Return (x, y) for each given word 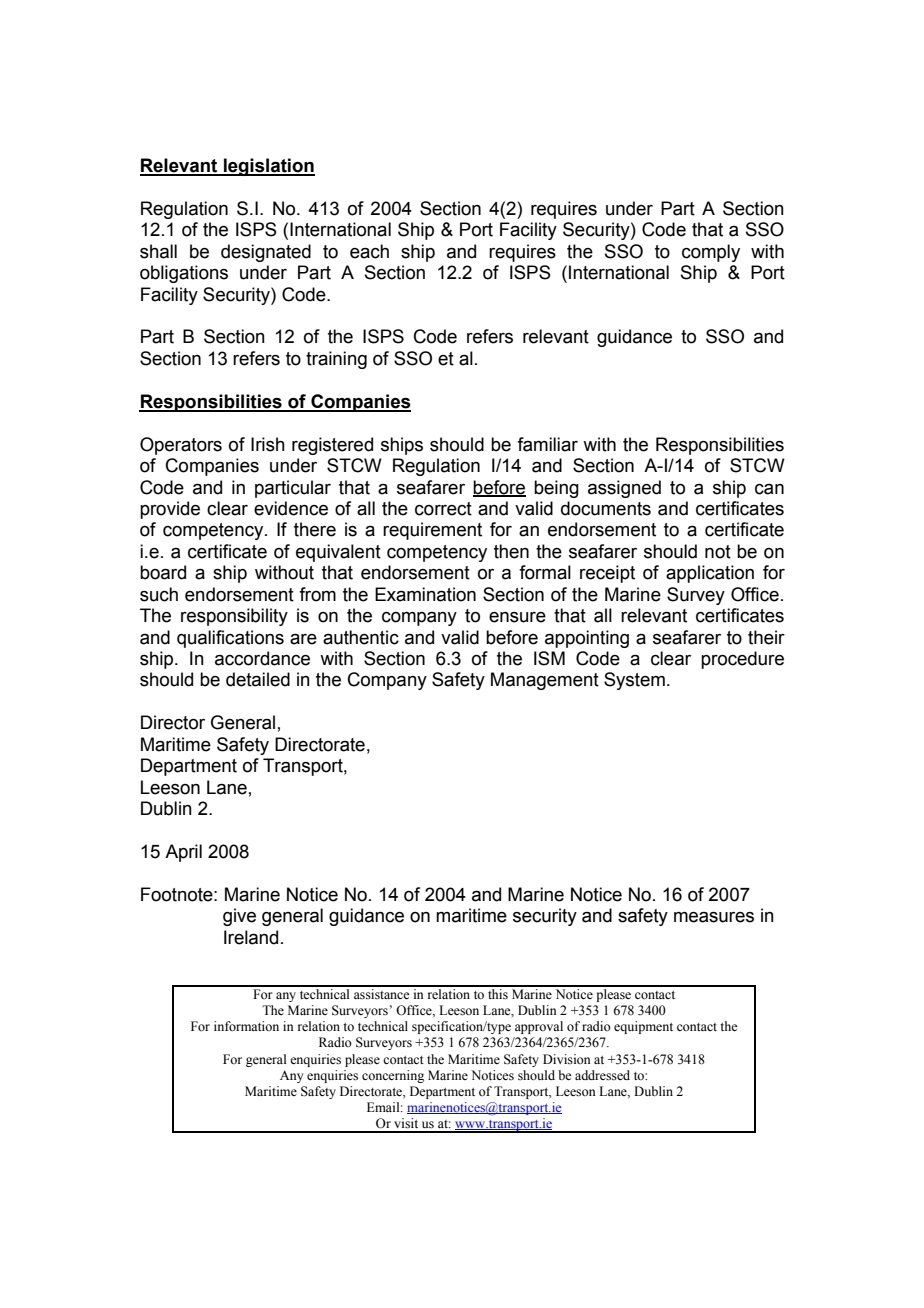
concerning (393, 1076)
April (183, 853)
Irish (268, 444)
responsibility (234, 617)
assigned (624, 489)
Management (545, 681)
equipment (643, 1027)
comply (711, 253)
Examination (425, 594)
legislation (268, 167)
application (710, 574)
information (246, 1026)
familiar (547, 444)
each (369, 251)
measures (714, 917)
